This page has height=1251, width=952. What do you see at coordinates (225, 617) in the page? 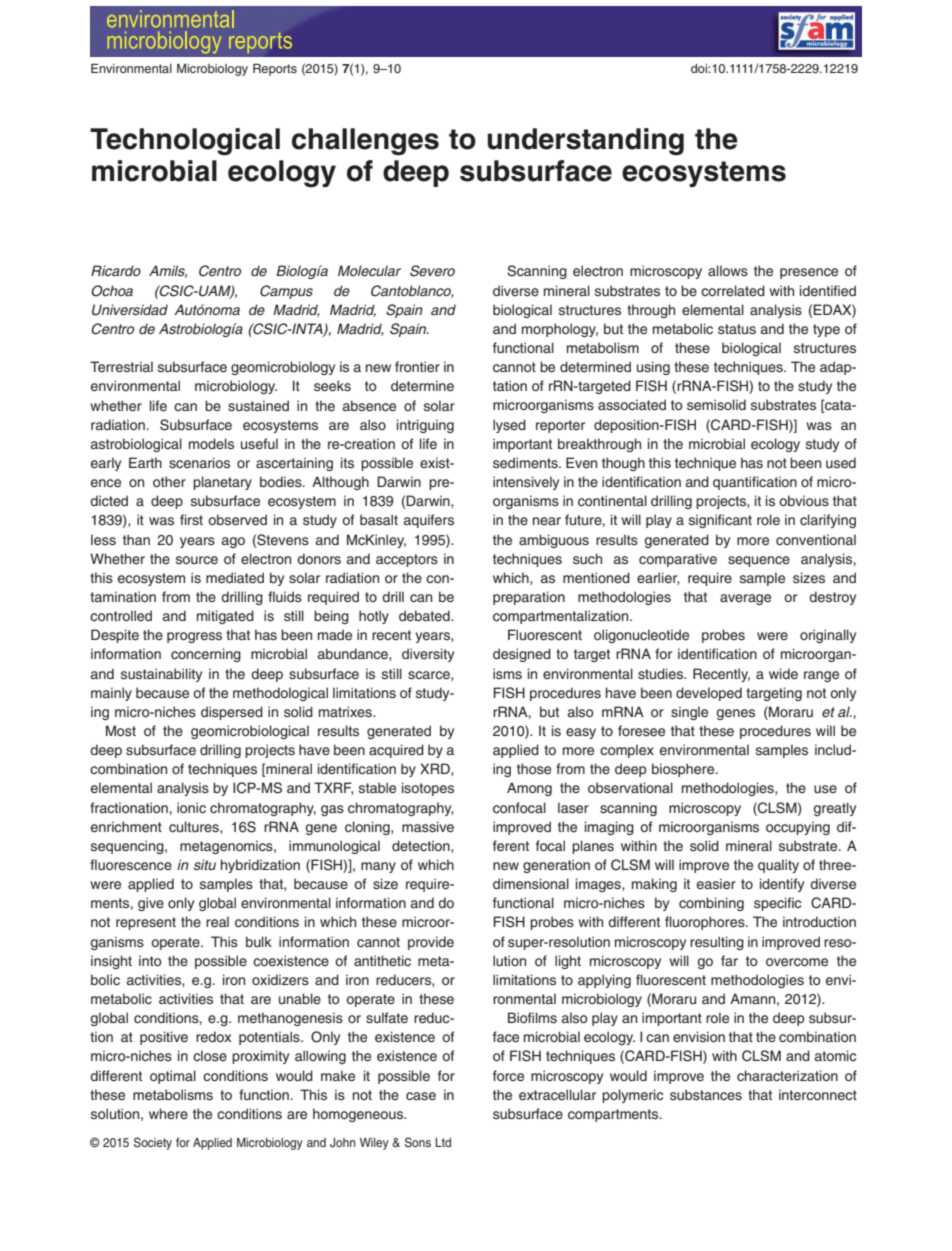
I see `mitigated` at bounding box center [225, 617].
